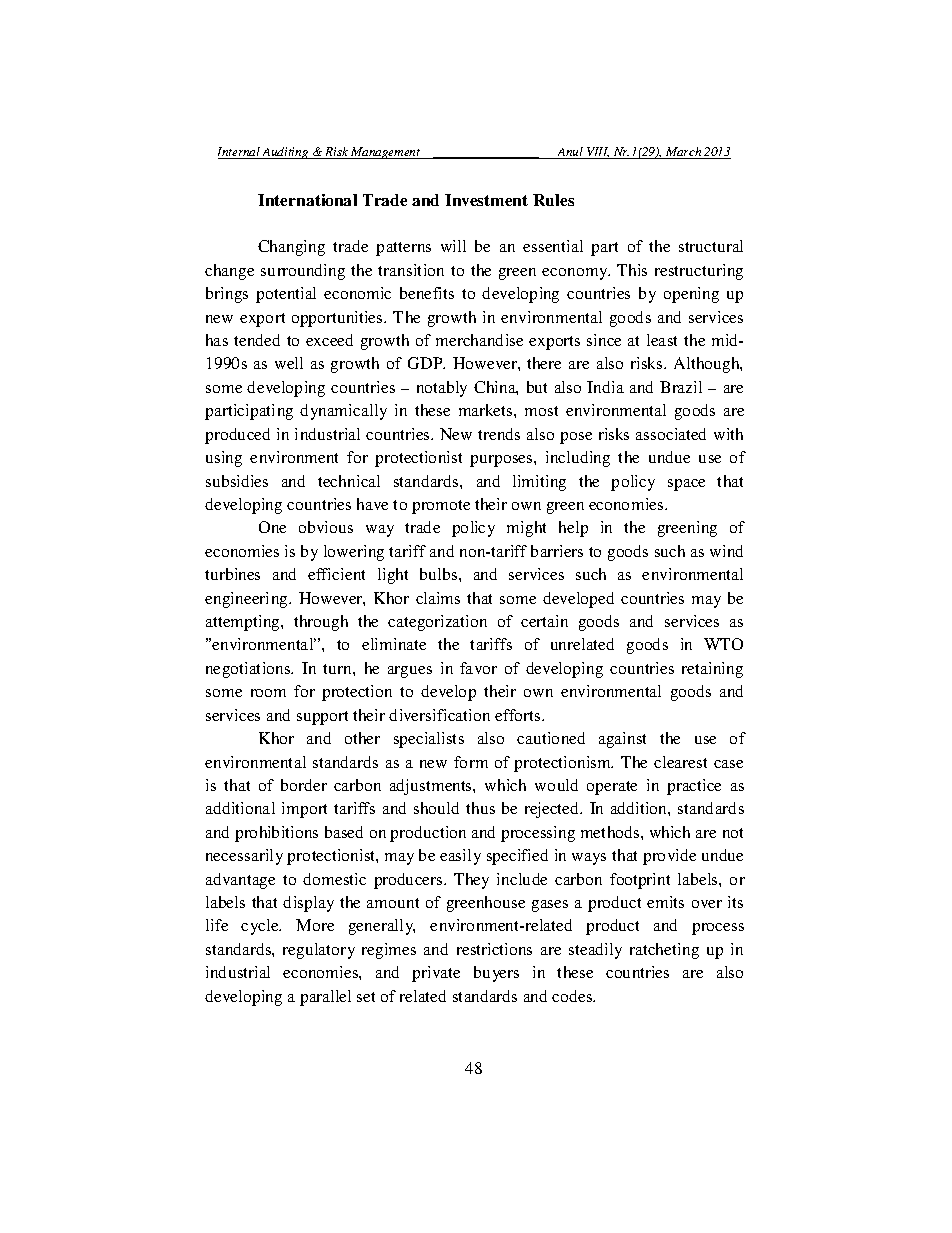 The image size is (952, 1233). I want to click on March, so click(684, 153).
